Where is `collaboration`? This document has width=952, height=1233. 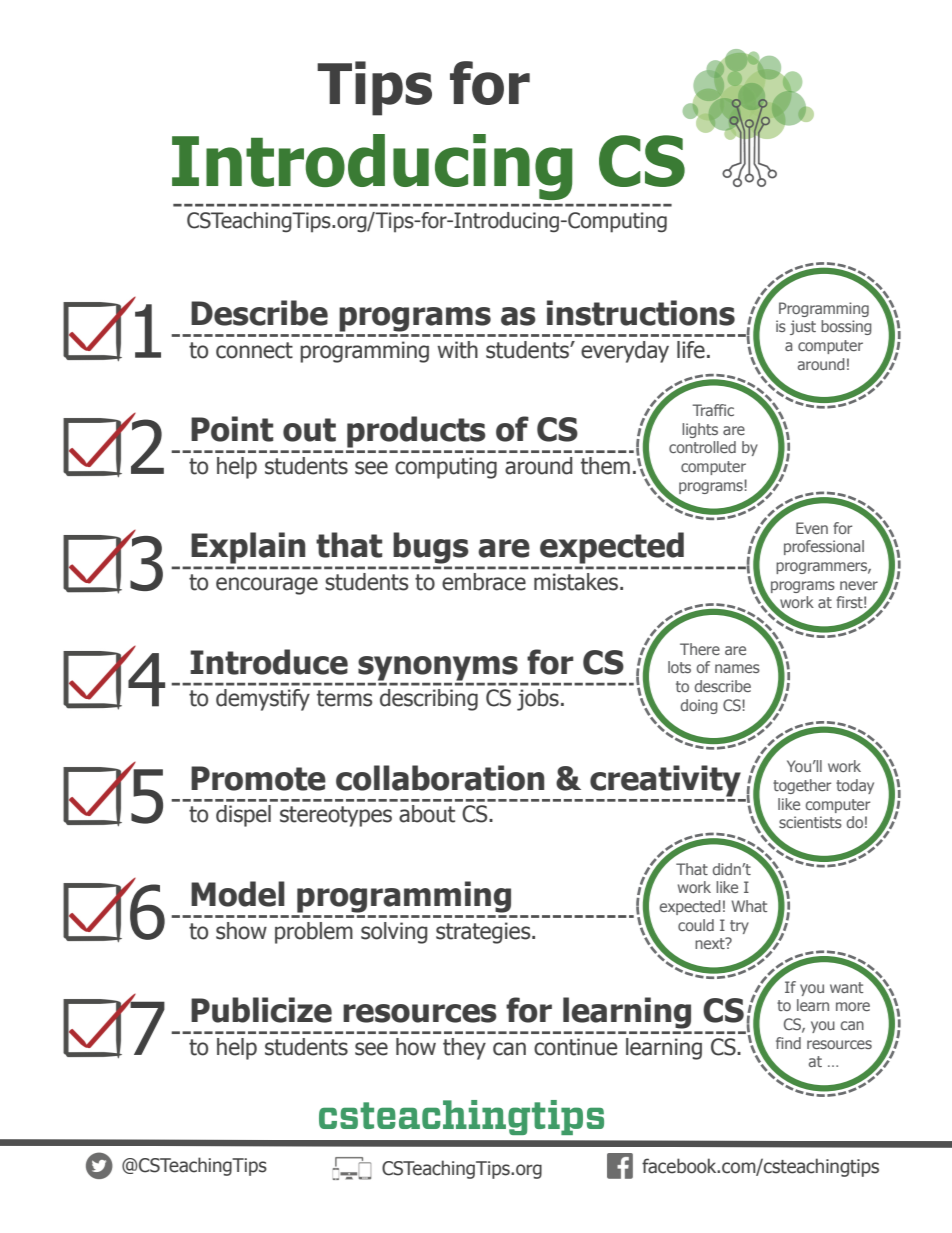 collaboration is located at coordinates (440, 778).
